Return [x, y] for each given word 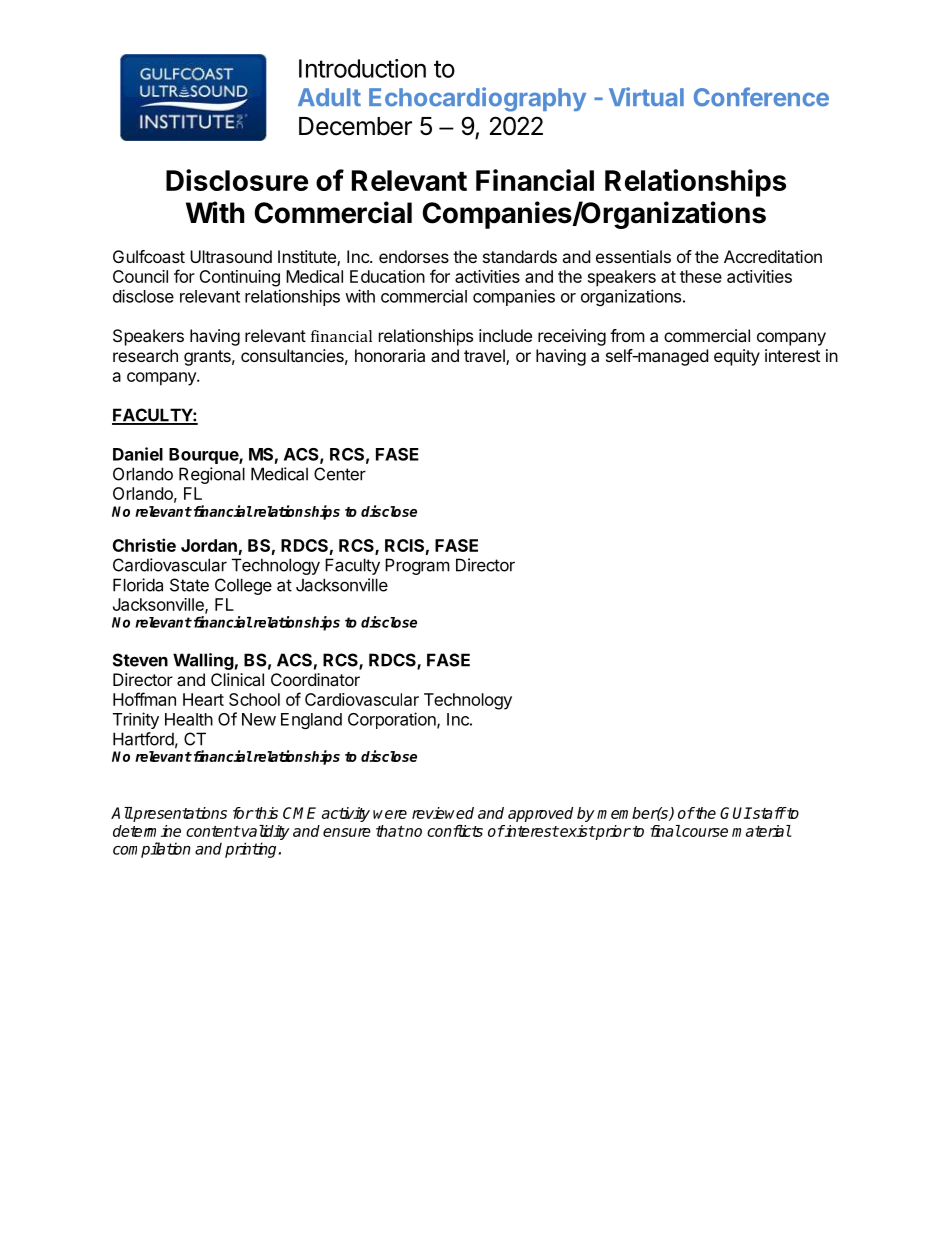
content [213, 831]
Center [340, 474]
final [665, 831]
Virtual [646, 97]
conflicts [455, 831]
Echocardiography [477, 99]
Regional [212, 475]
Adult [329, 97]
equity [737, 357]
